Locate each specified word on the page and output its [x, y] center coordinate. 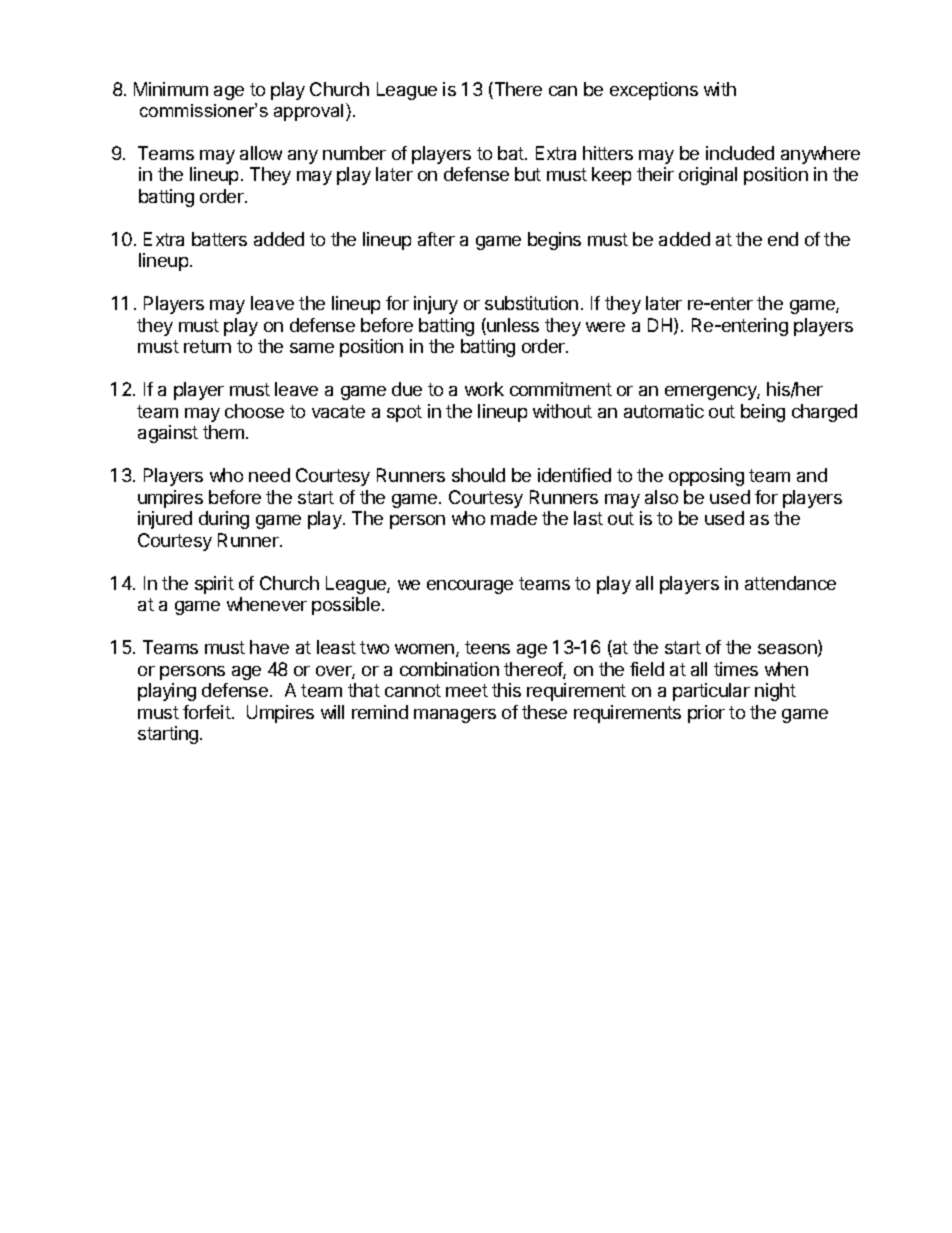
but [528, 174]
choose [254, 411]
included [740, 153]
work [484, 389]
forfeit [207, 712]
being [763, 413]
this [506, 690]
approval [308, 112]
